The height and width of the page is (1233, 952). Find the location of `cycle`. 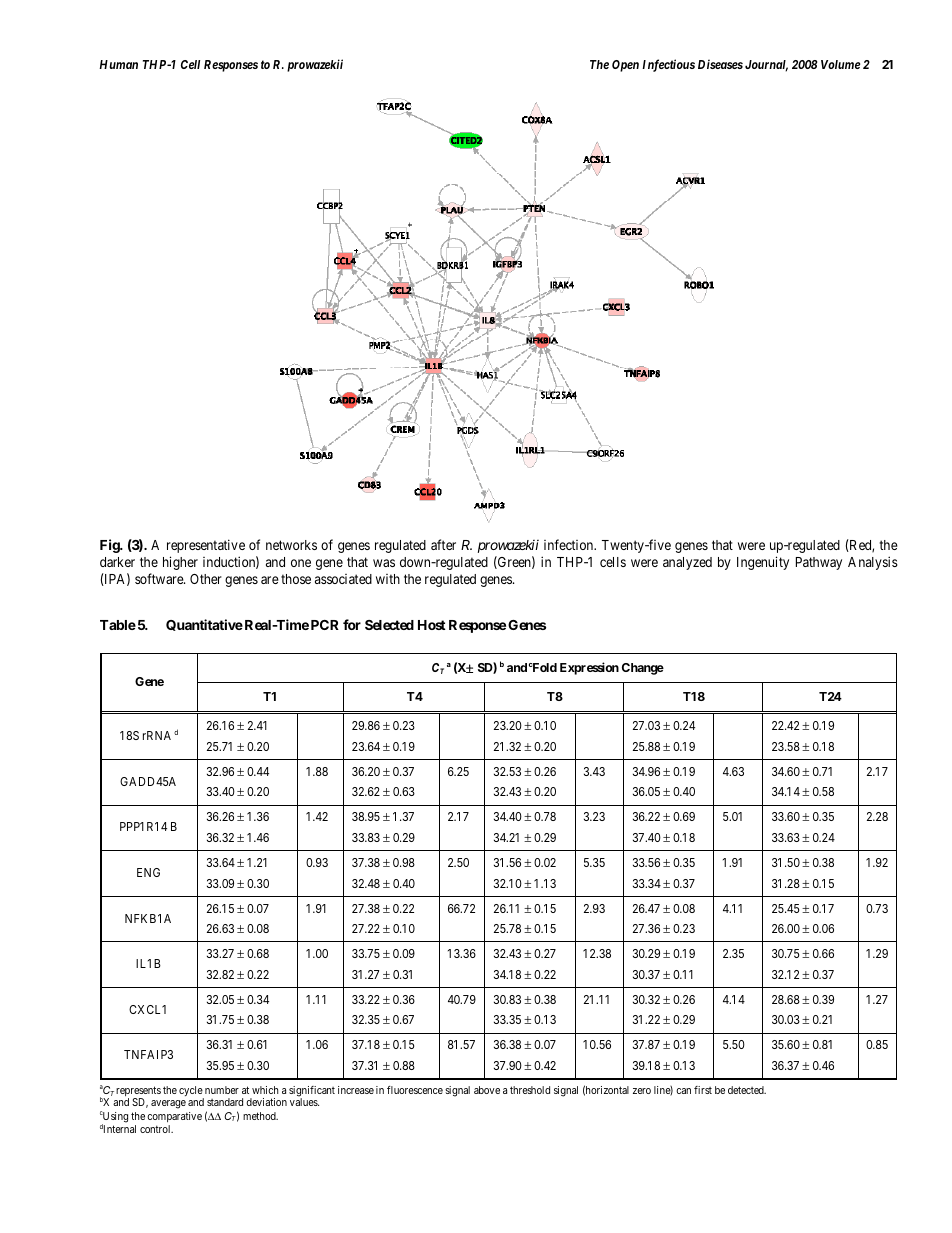

cycle is located at coordinates (191, 1092).
